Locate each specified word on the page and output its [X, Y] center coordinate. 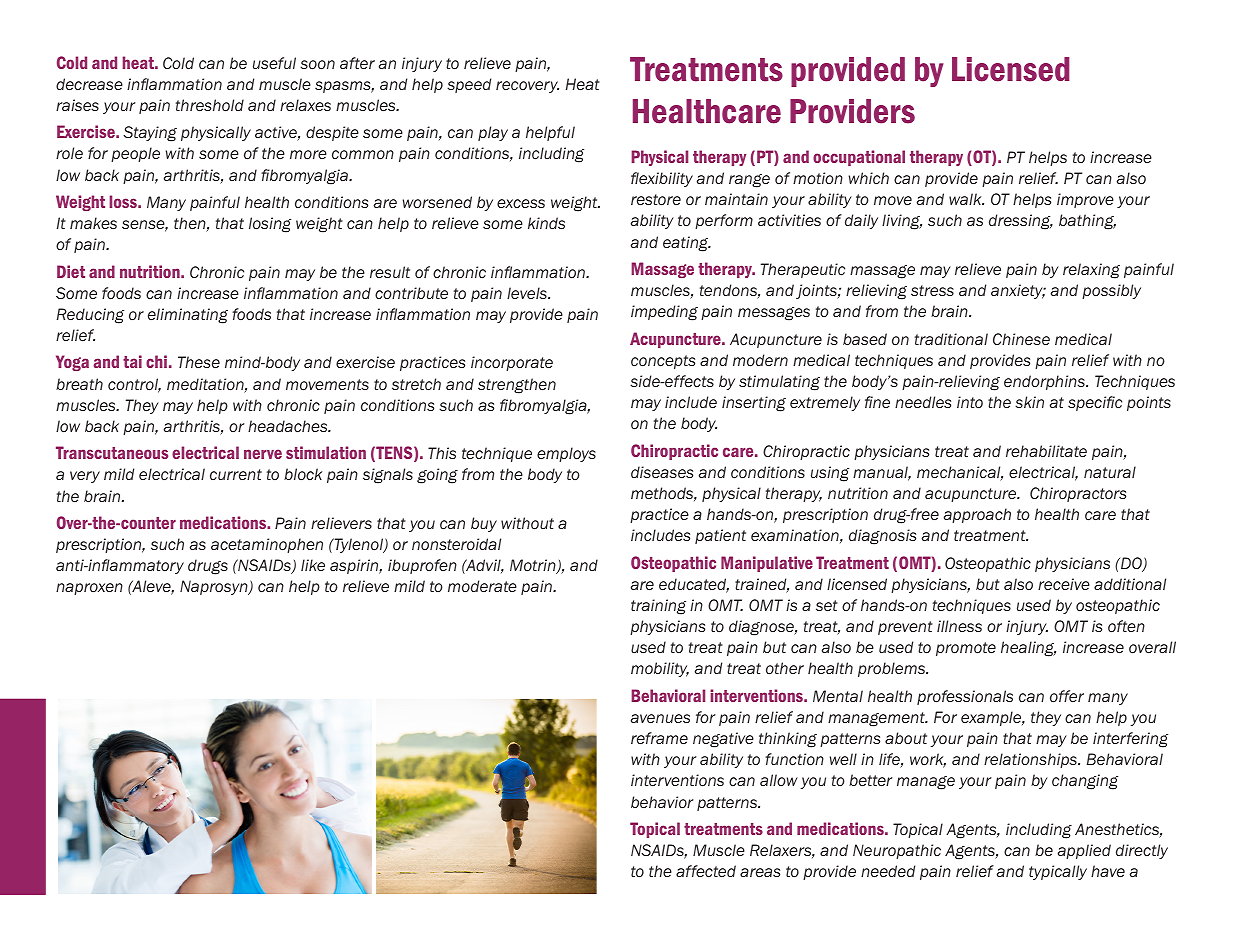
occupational [859, 158]
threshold [210, 105]
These [199, 362]
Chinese [1021, 339]
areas [760, 872]
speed [469, 85]
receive [1064, 584]
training [658, 607]
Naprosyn [215, 587]
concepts [663, 362]
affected [706, 871]
